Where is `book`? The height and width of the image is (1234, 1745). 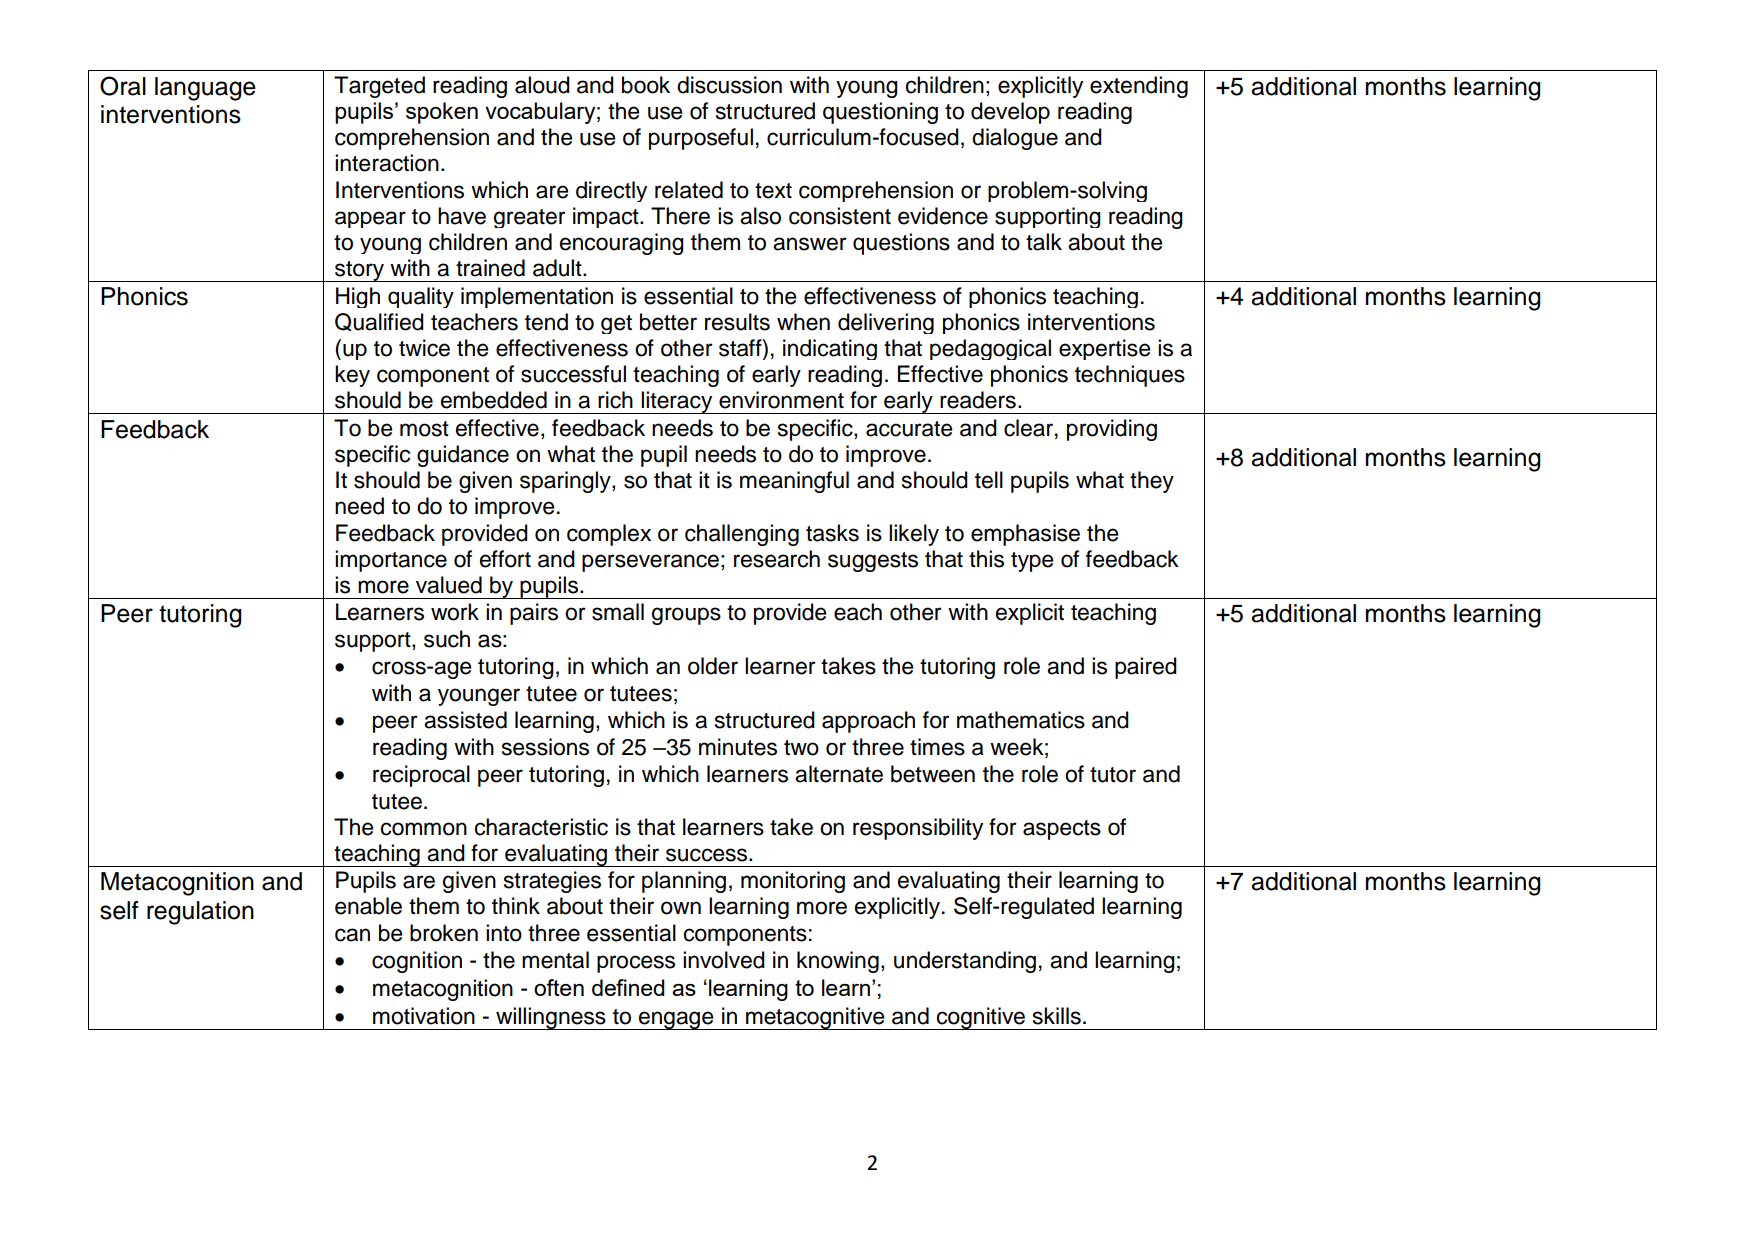 book is located at coordinates (646, 85).
